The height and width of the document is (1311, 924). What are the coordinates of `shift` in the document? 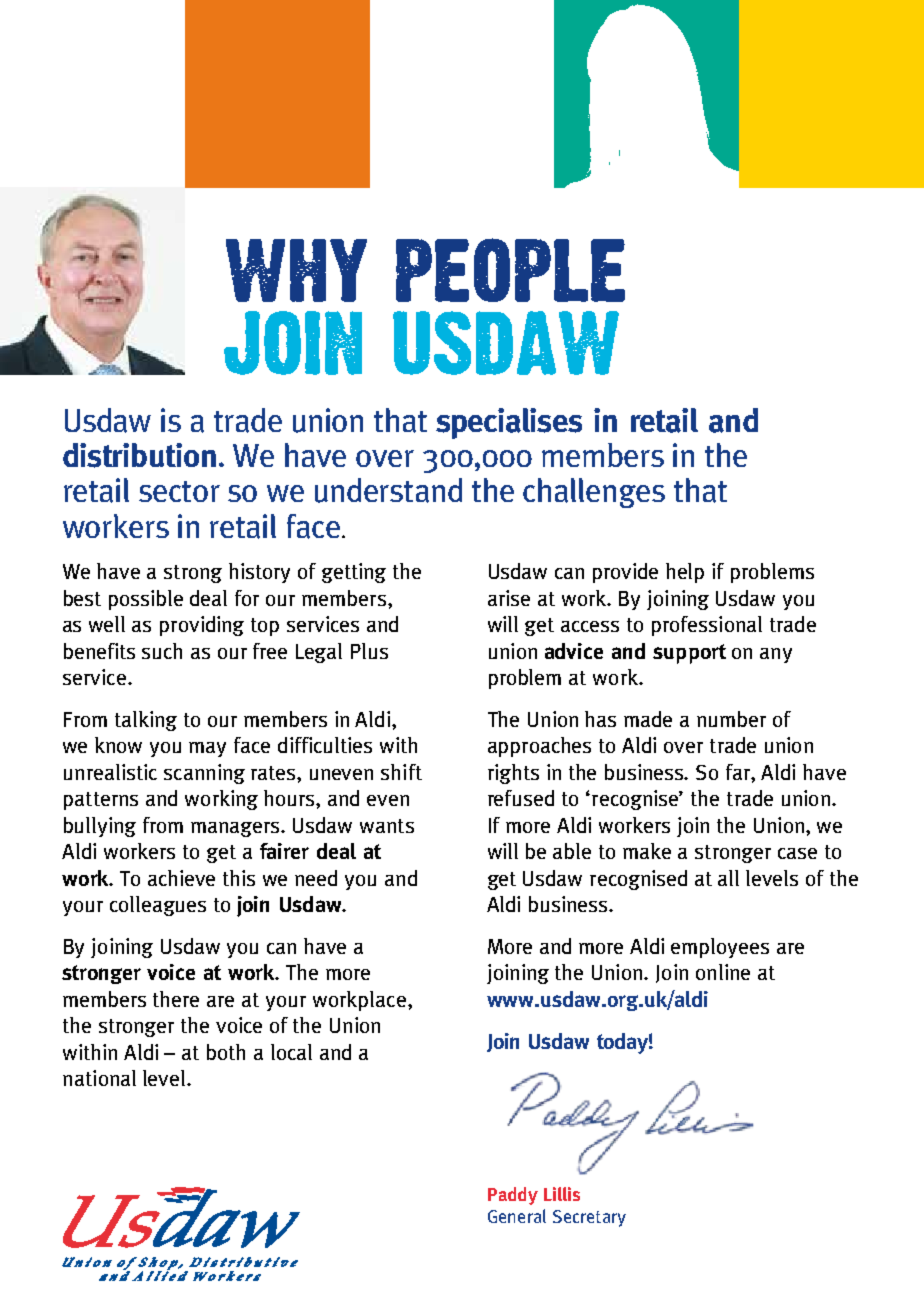 It's located at (401, 772).
